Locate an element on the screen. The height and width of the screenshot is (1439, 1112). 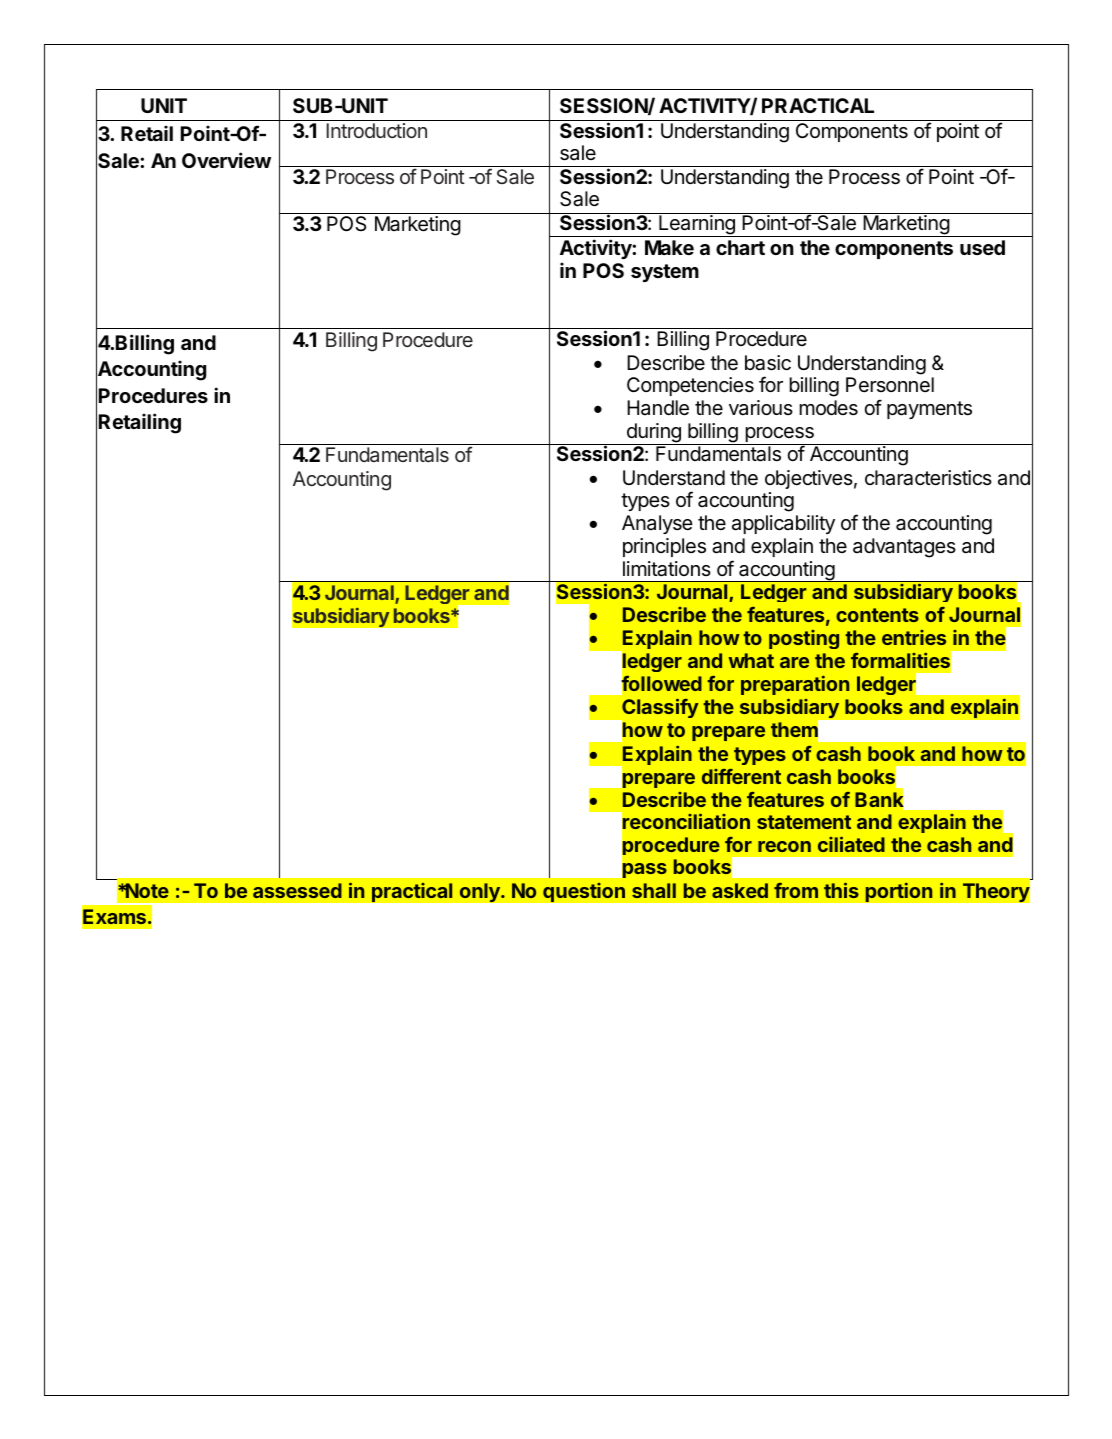
Introduction is located at coordinates (376, 130).
